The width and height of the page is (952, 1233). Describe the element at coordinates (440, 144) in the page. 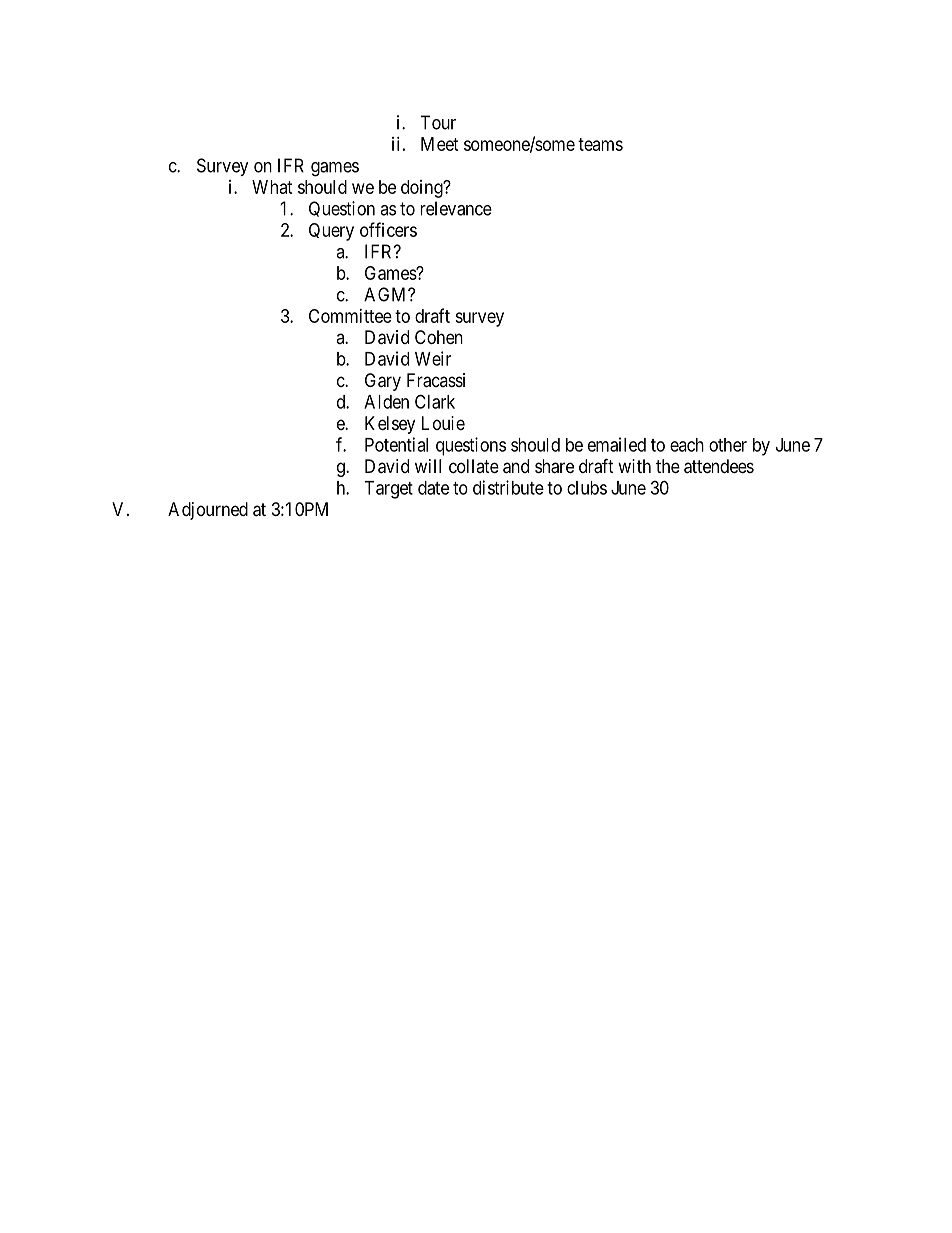

I see `Meet` at that location.
